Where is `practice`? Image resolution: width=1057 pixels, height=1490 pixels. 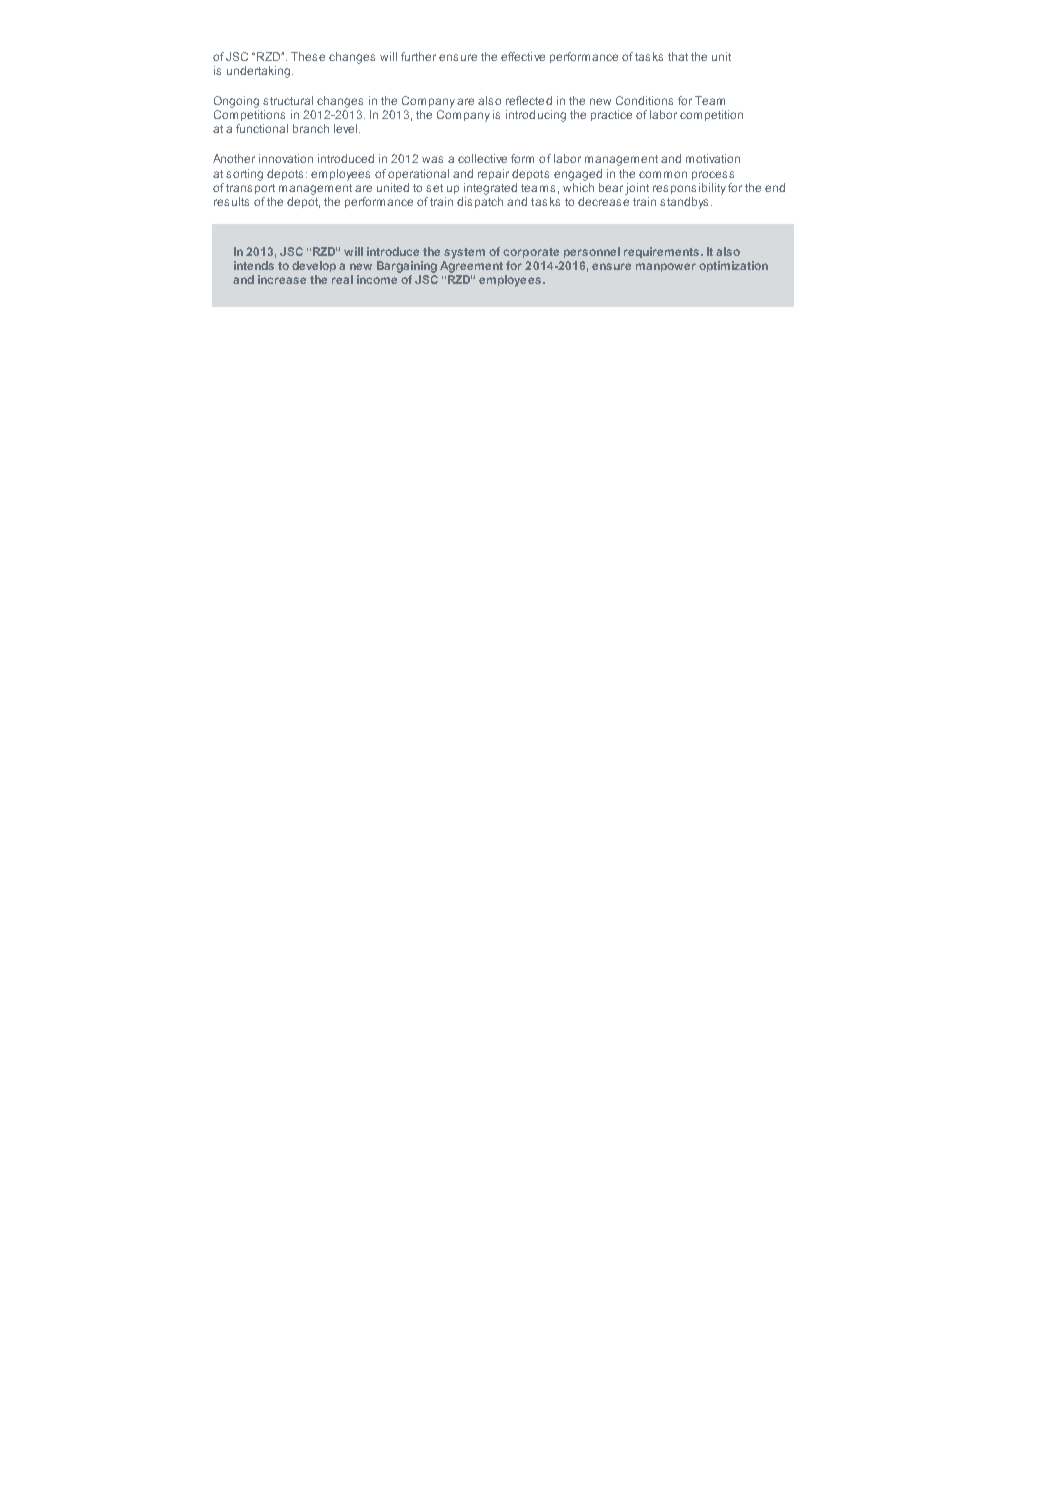
practice is located at coordinates (611, 115).
